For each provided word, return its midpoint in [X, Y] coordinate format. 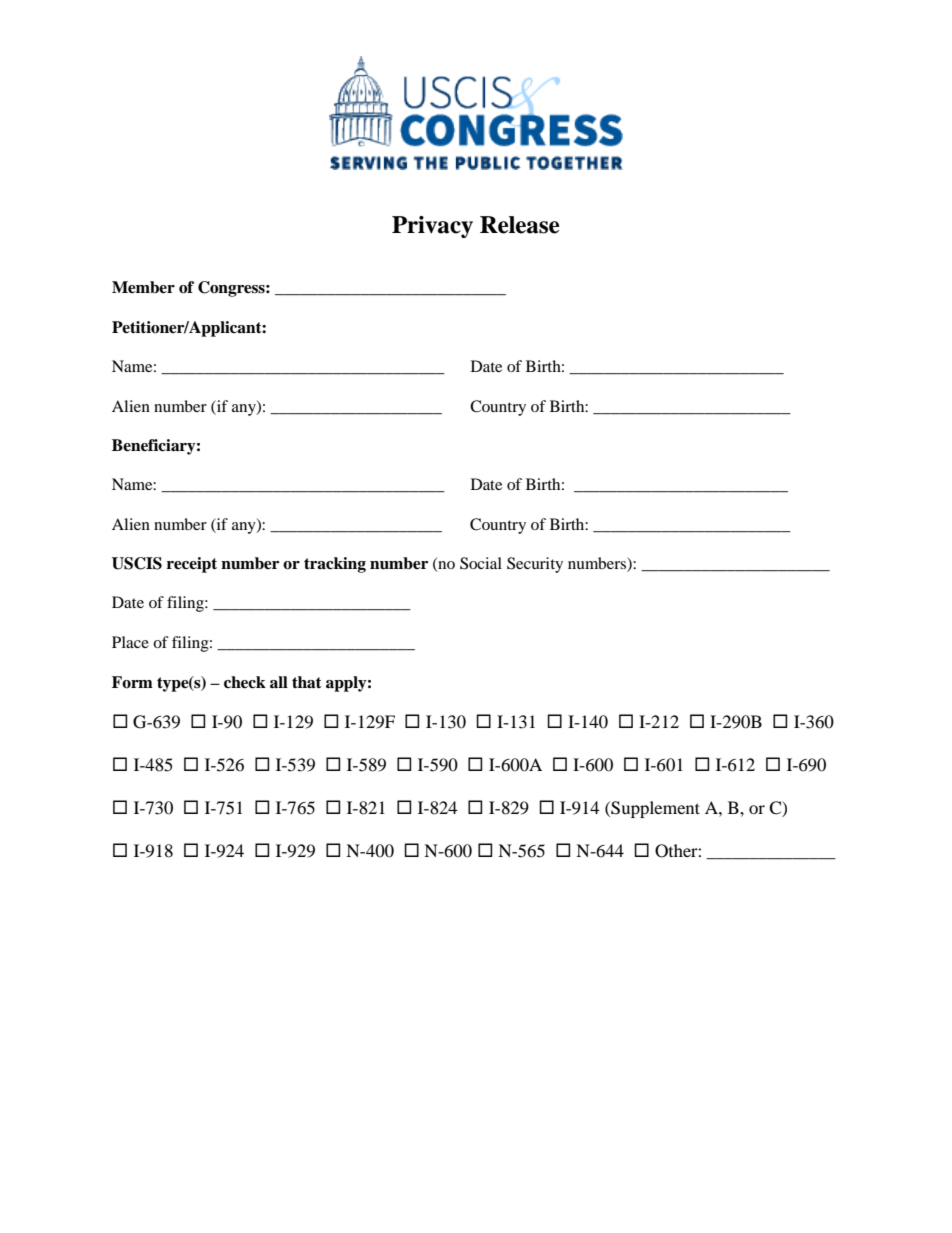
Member [143, 287]
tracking [335, 565]
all [279, 682]
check [245, 682]
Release [520, 225]
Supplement [654, 809]
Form [132, 682]
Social [481, 563]
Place [130, 642]
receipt [192, 565]
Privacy [432, 227]
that [307, 682]
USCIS [137, 563]
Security [535, 565]
